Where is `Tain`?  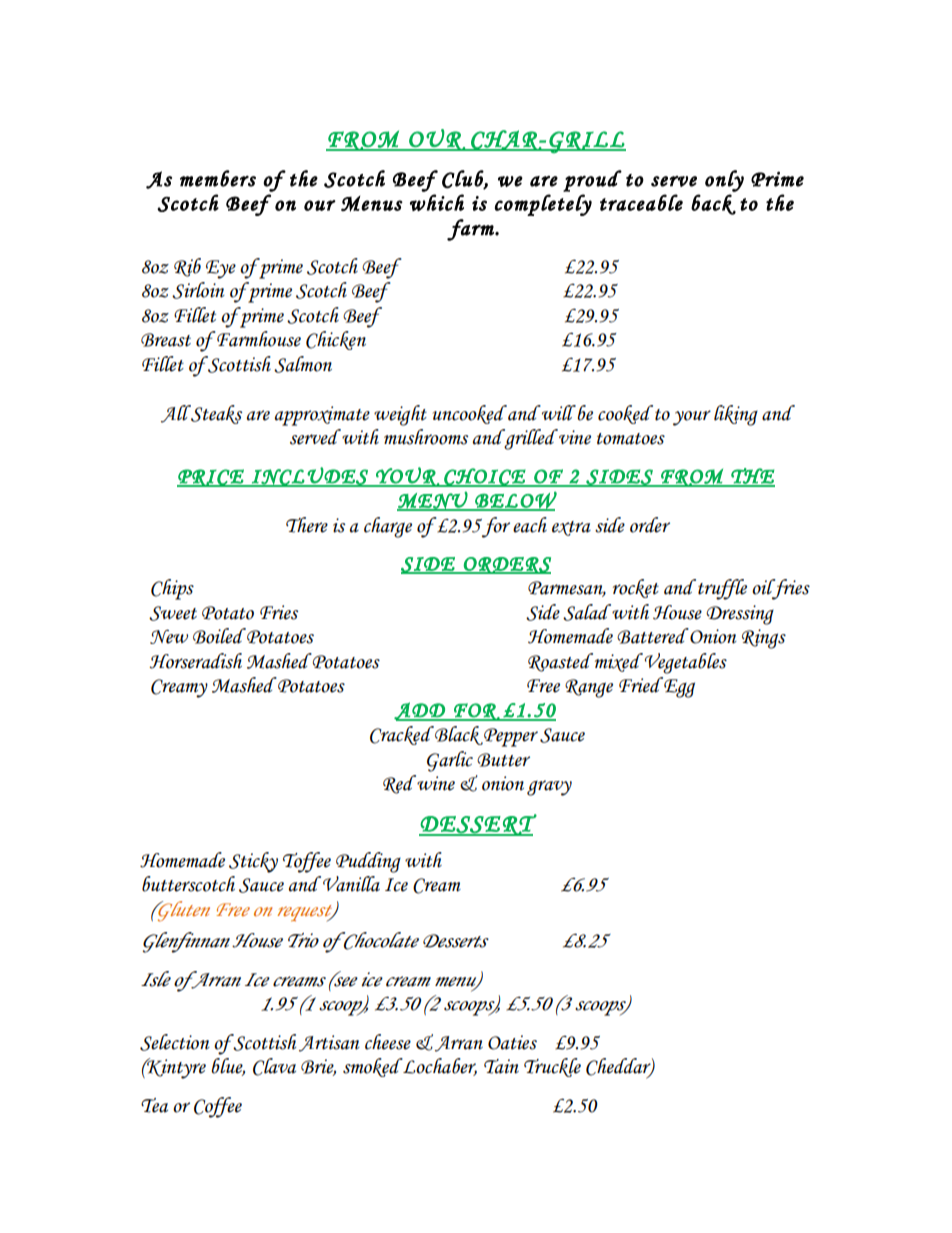
Tain is located at coordinates (501, 1066).
